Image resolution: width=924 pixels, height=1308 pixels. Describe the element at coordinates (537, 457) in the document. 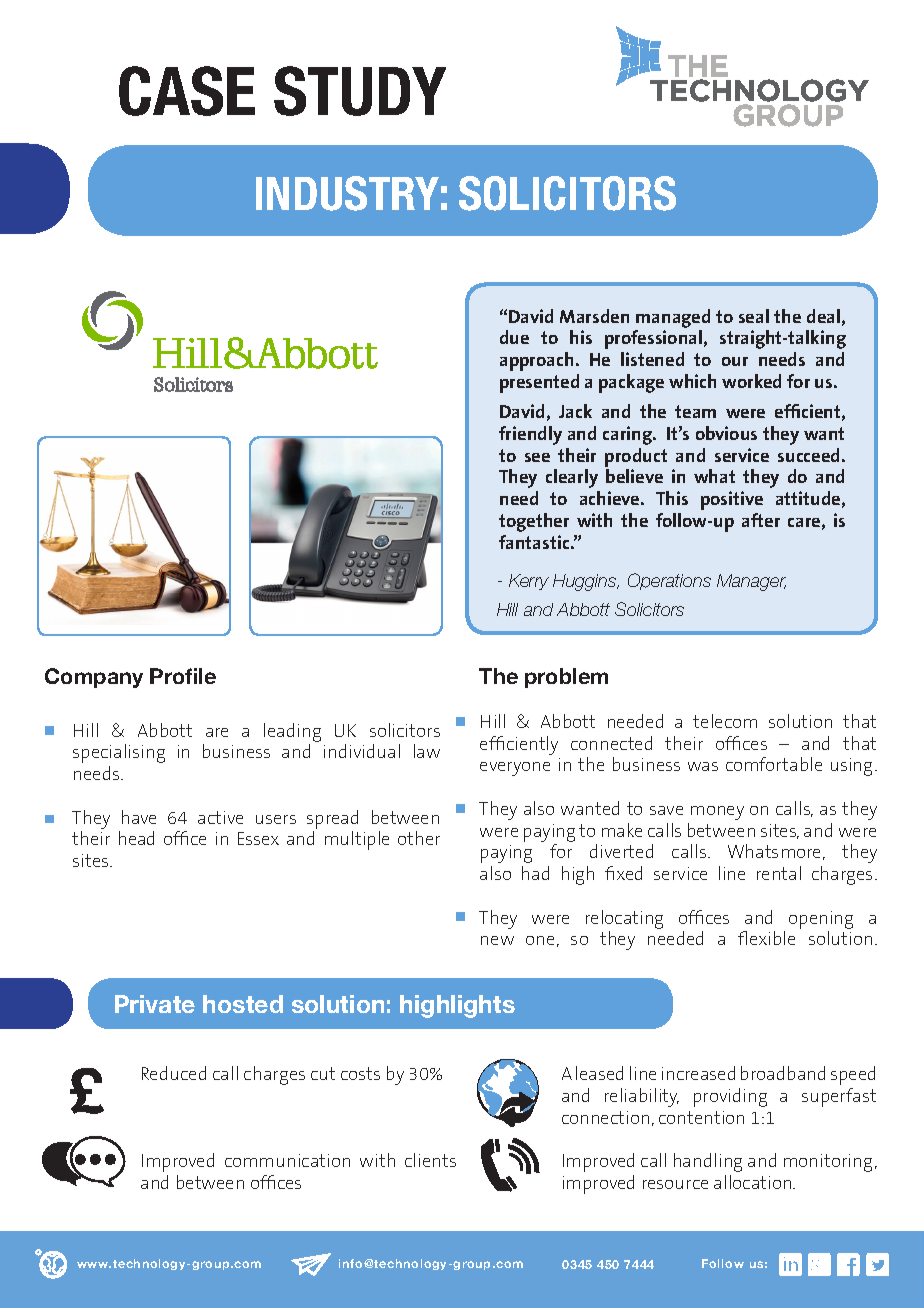

I see `see` at that location.
